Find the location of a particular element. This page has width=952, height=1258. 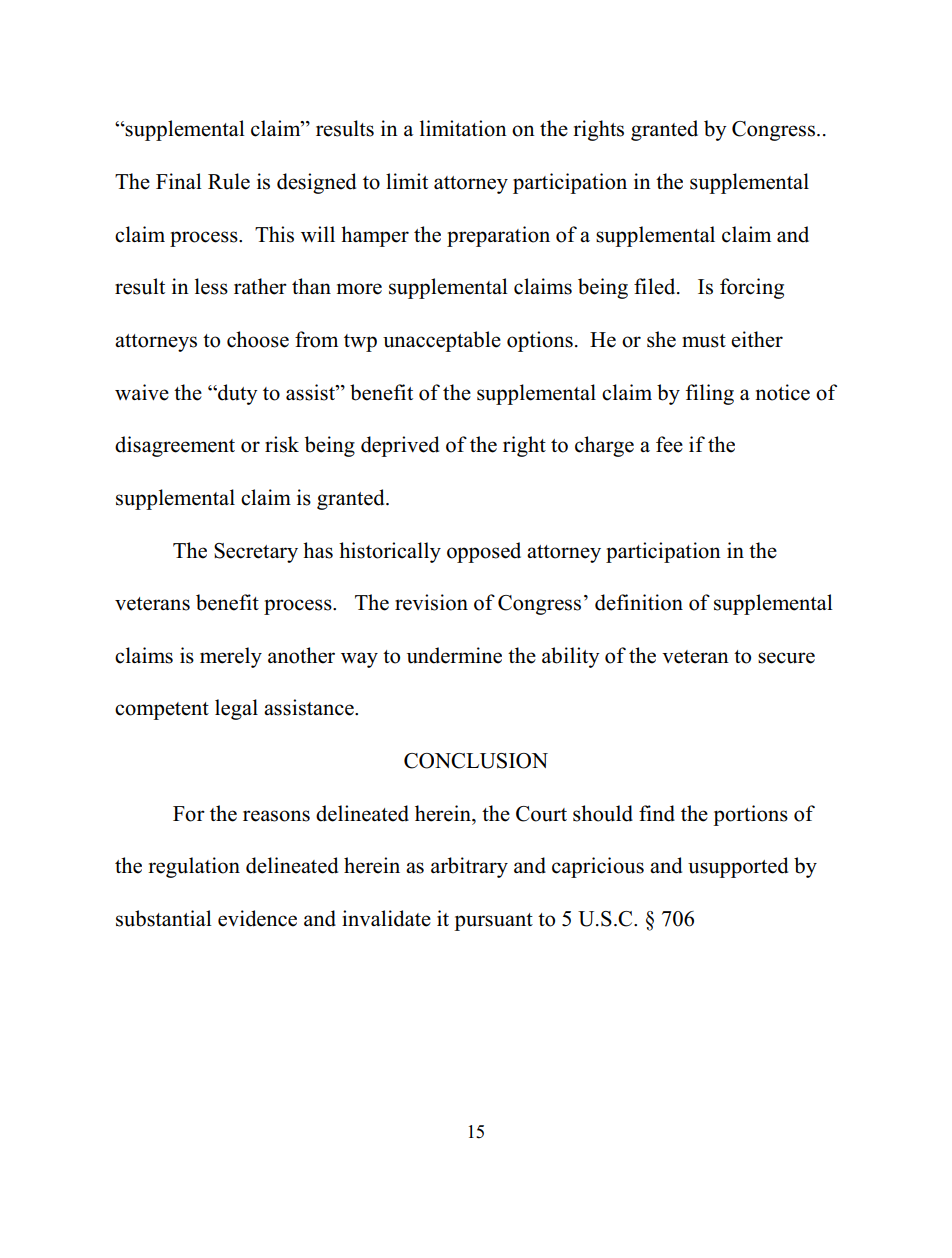

preparation is located at coordinates (498, 236).
